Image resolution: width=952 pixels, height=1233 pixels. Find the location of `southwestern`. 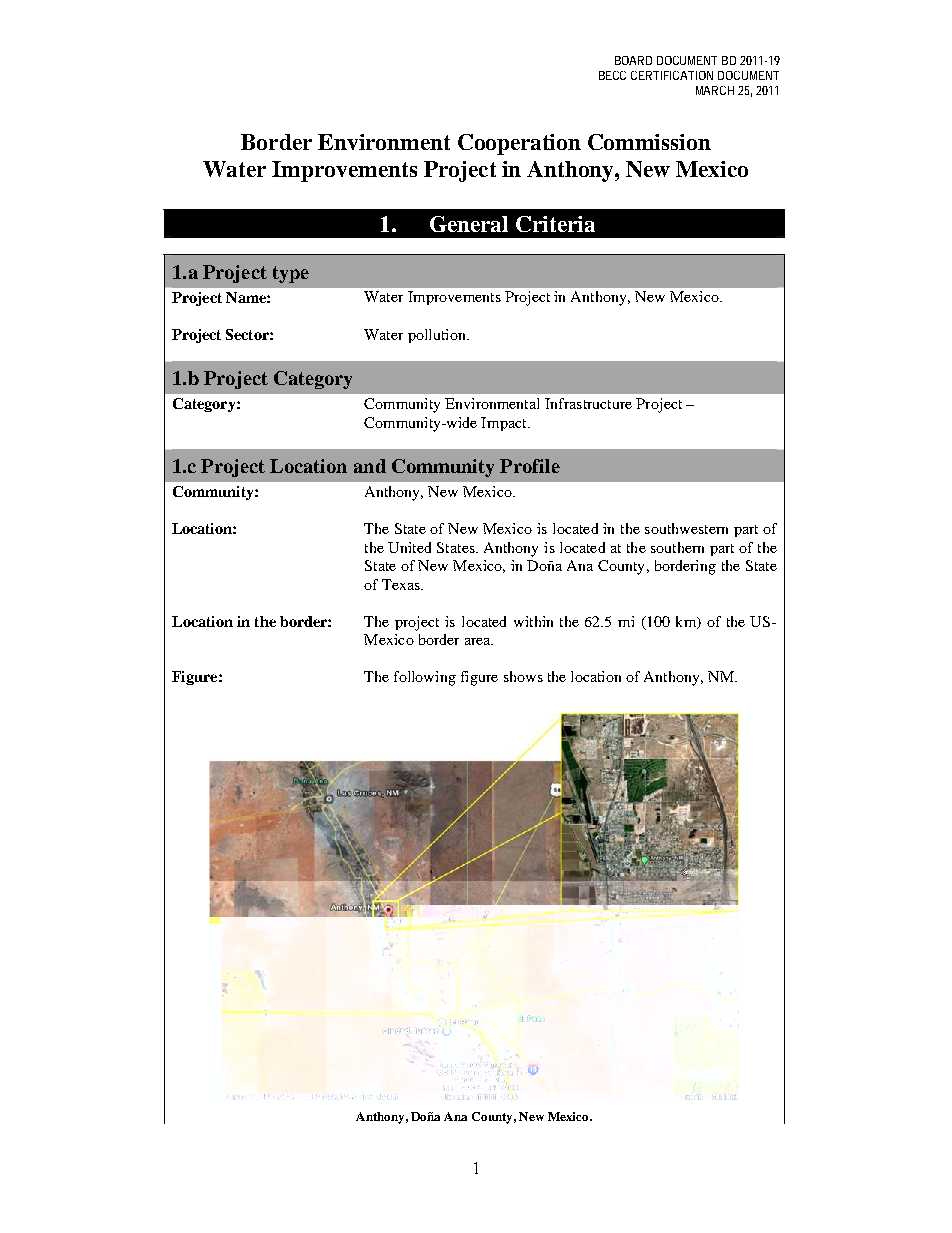

southwestern is located at coordinates (686, 528).
